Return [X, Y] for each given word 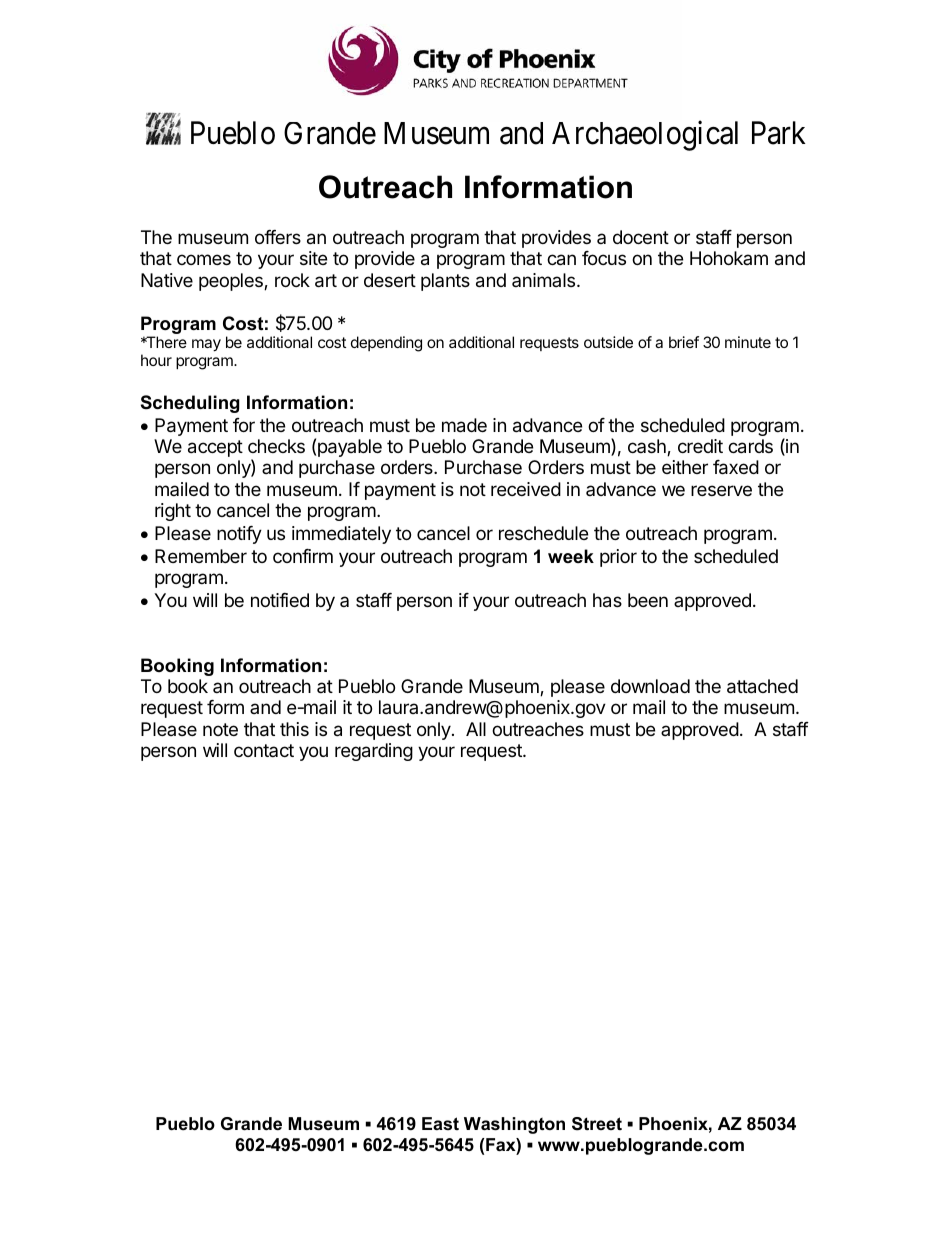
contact [264, 750]
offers [278, 237]
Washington [514, 1125]
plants [445, 282]
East [440, 1123]
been [648, 600]
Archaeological [645, 136]
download [650, 686]
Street [597, 1124]
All [476, 729]
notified [280, 600]
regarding [374, 752]
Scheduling [190, 404]
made [464, 425]
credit [700, 446]
